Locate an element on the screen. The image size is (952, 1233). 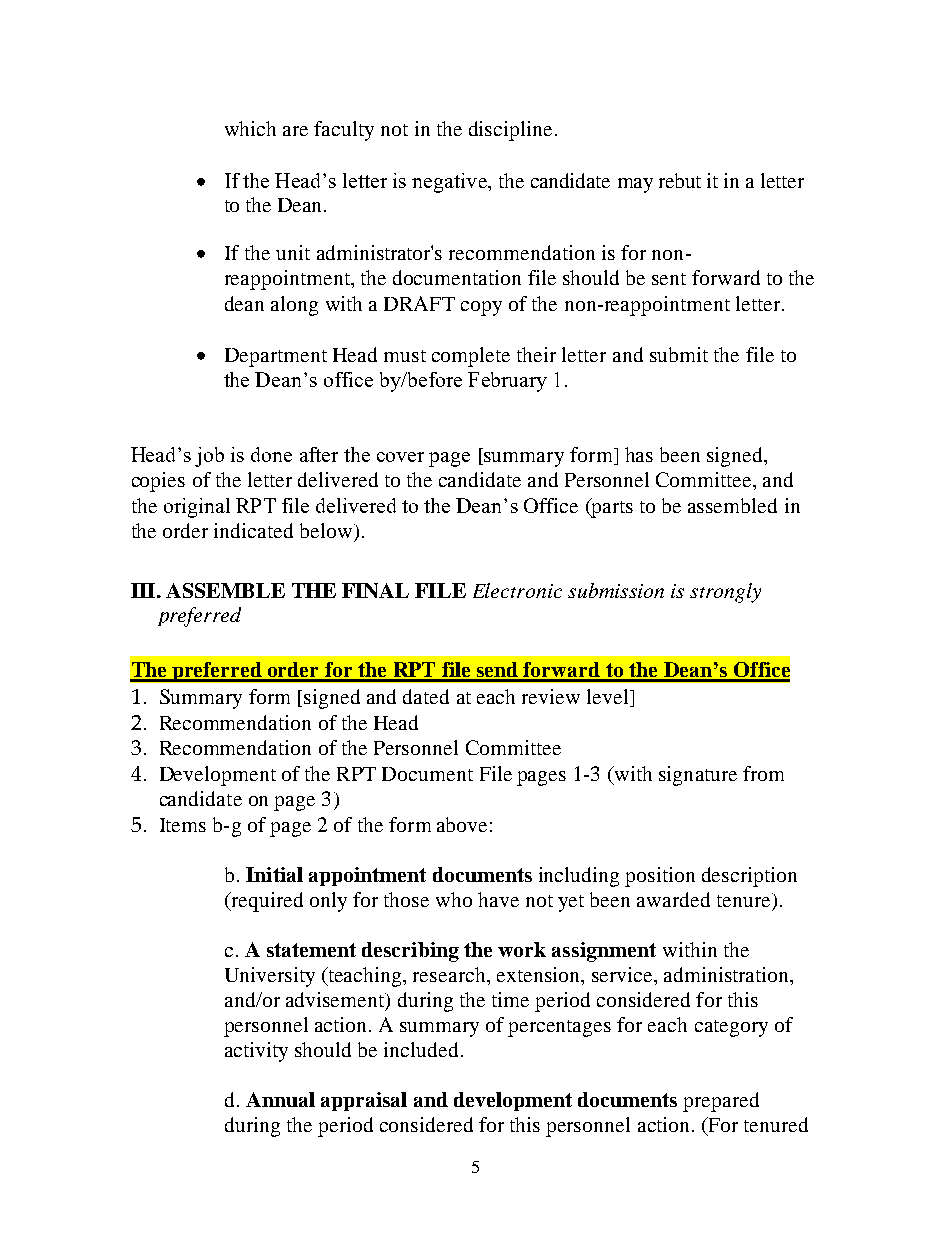
which is located at coordinates (250, 128).
